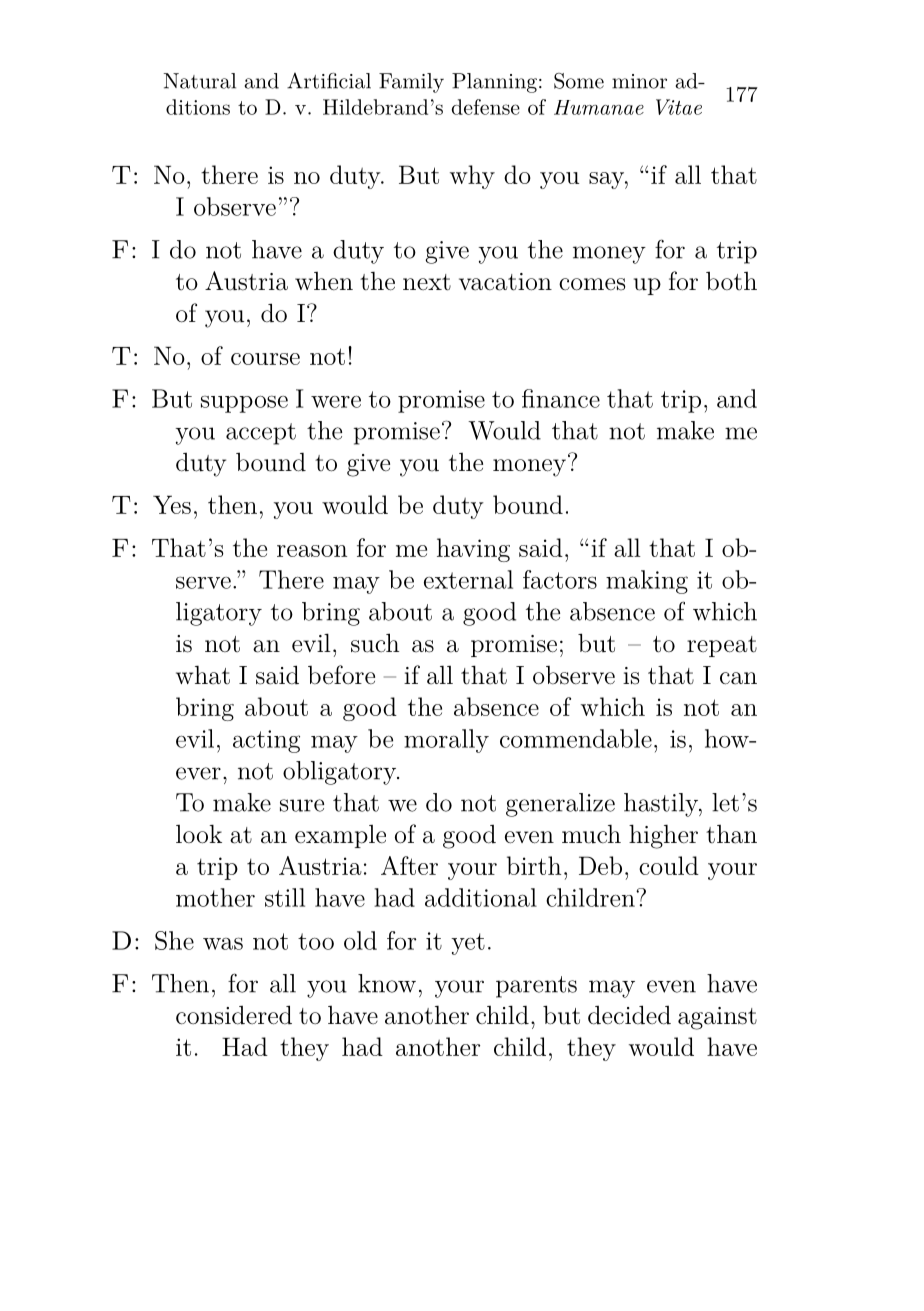  I want to click on decided, so click(629, 1015).
